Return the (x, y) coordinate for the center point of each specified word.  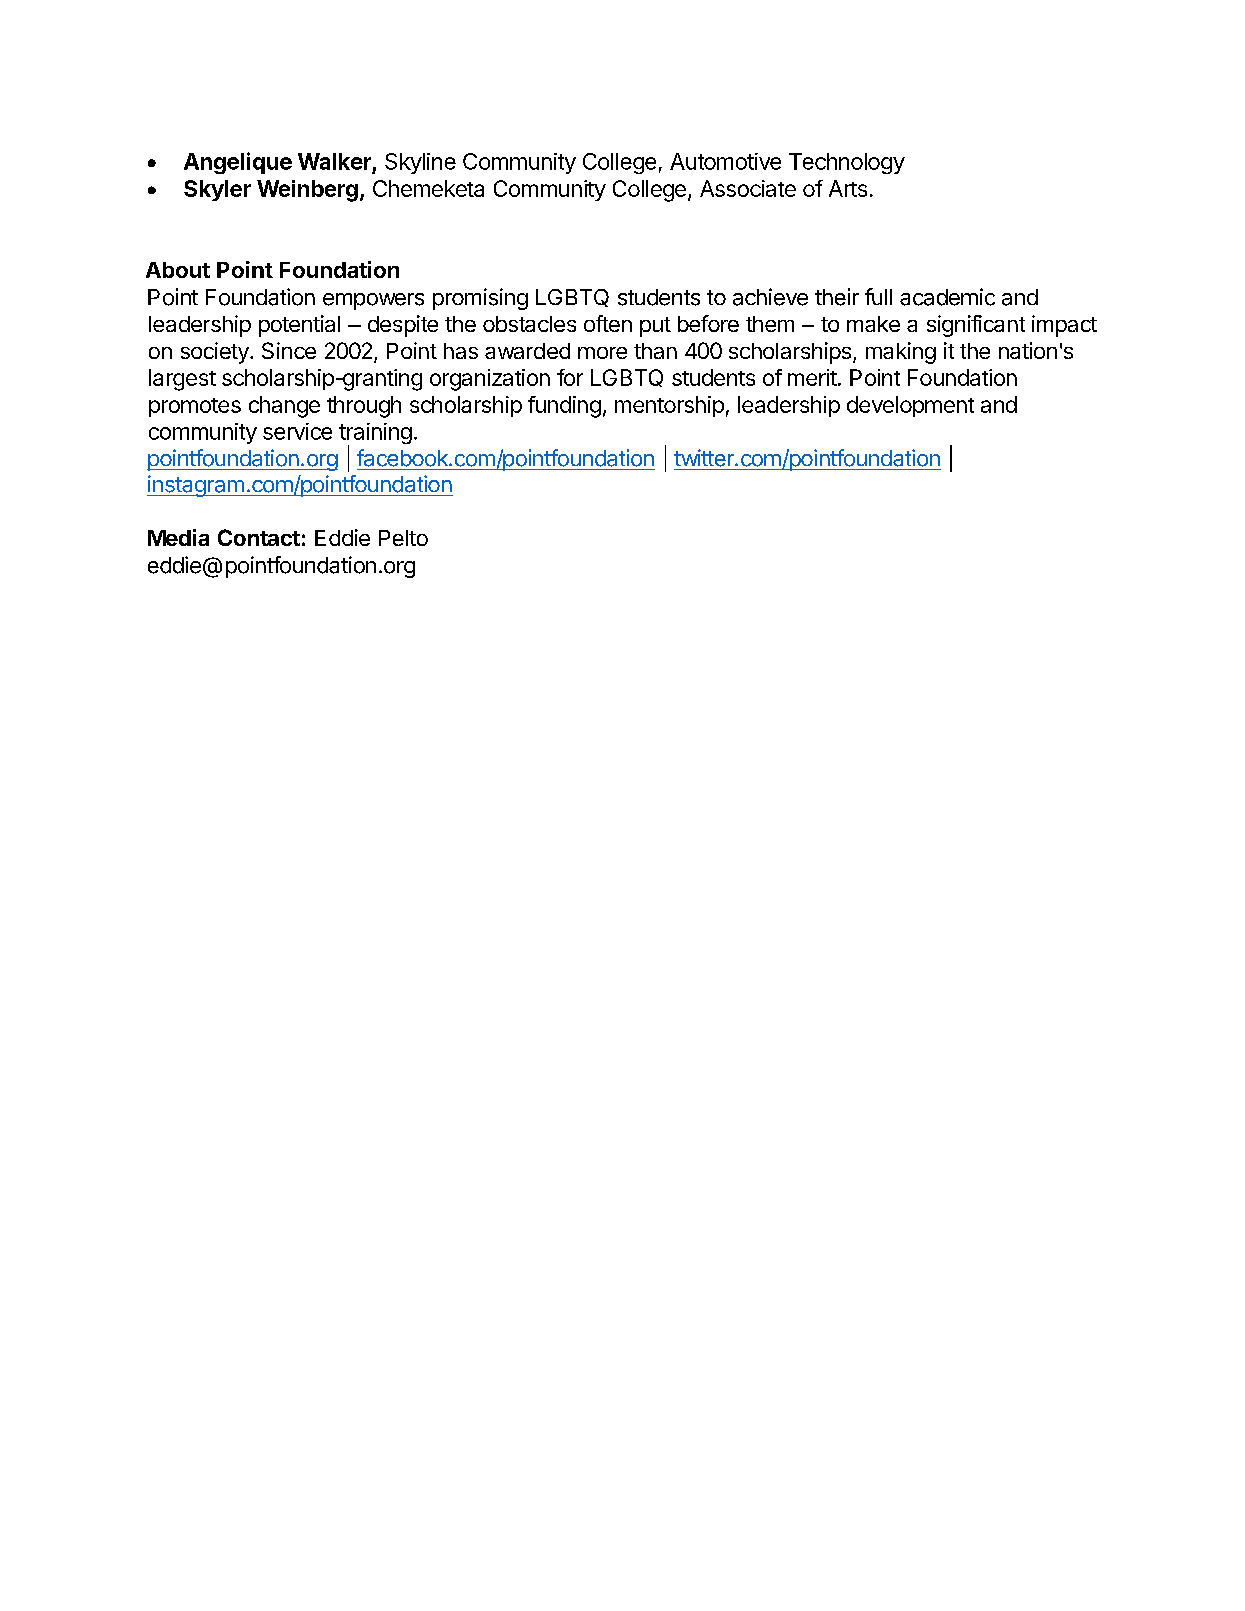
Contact (259, 537)
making (901, 353)
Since (289, 350)
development (910, 406)
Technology (847, 163)
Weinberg (307, 191)
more (602, 353)
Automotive (725, 161)
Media (178, 537)
